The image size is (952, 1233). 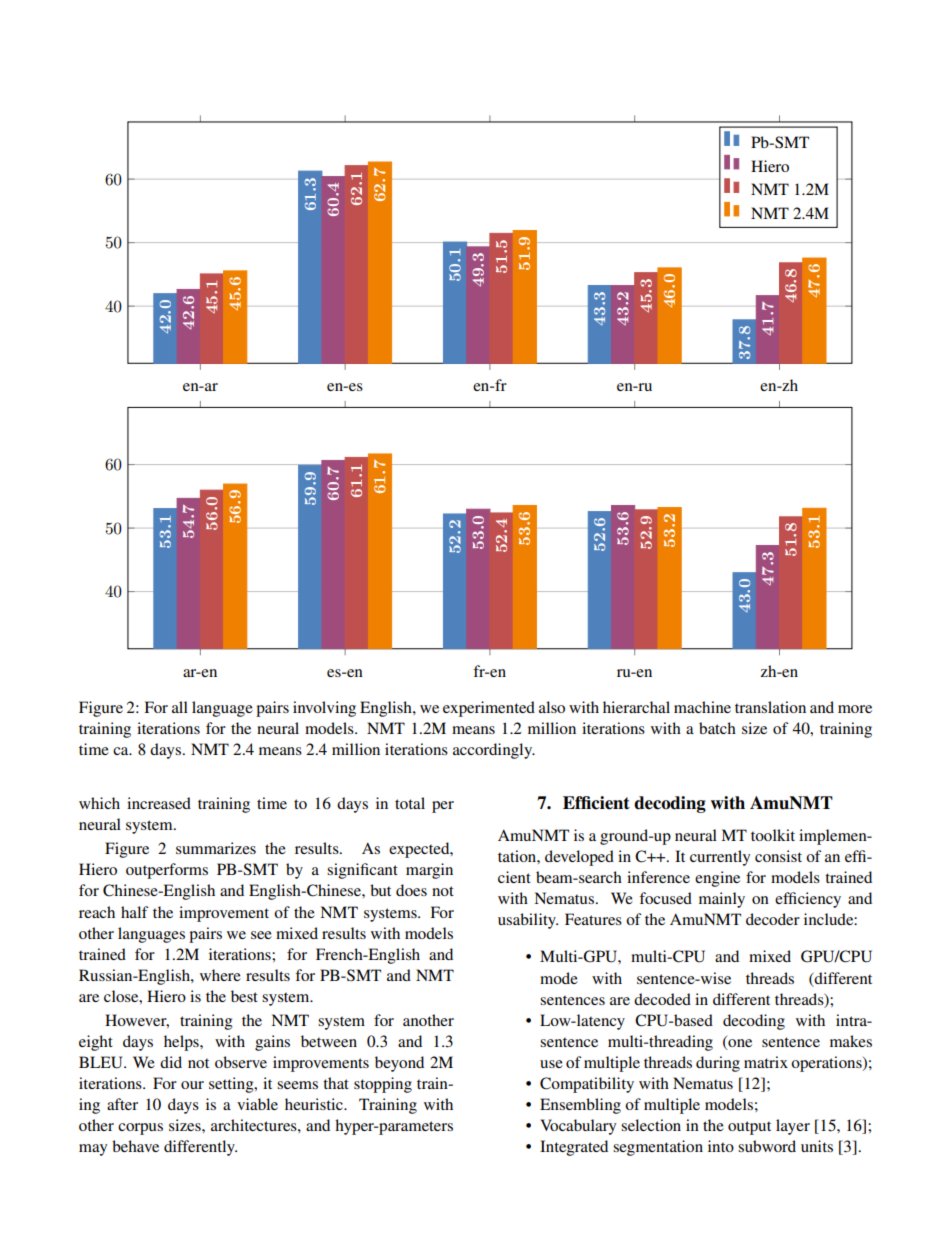 I want to click on Integrated, so click(x=574, y=1148).
